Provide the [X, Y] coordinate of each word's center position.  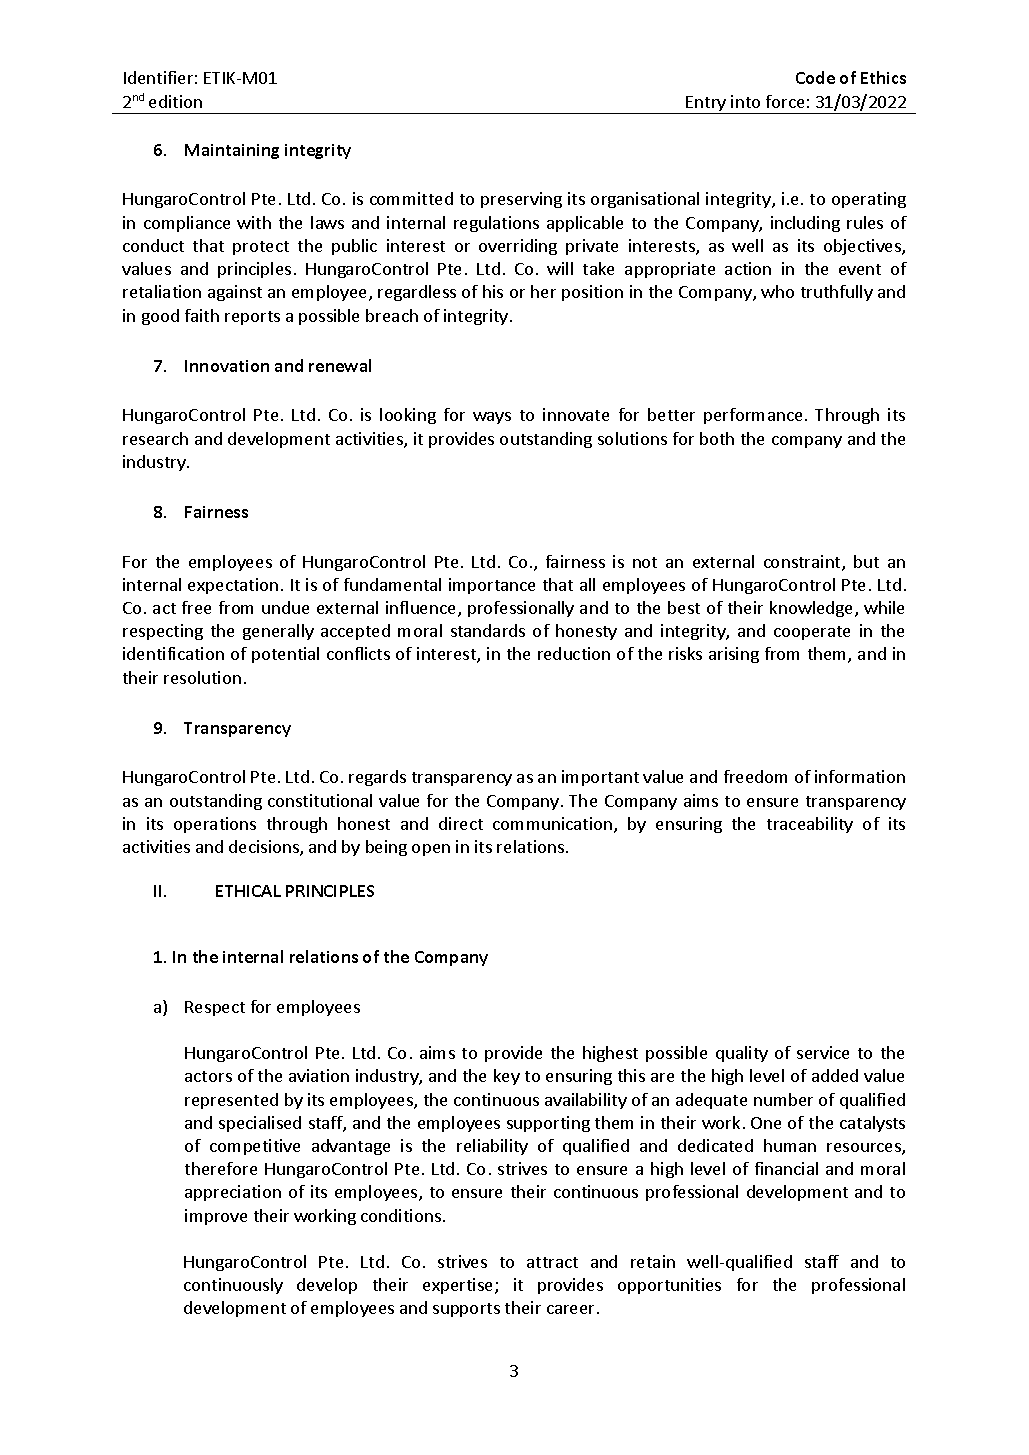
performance [753, 416]
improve [216, 1217]
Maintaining [232, 151]
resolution [202, 677]
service [823, 1052]
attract [552, 1262]
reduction [574, 653]
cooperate [812, 633]
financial [786, 1168]
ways [492, 418]
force [785, 101]
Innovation [227, 366]
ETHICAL [248, 891]
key [507, 1077]
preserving [521, 200]
